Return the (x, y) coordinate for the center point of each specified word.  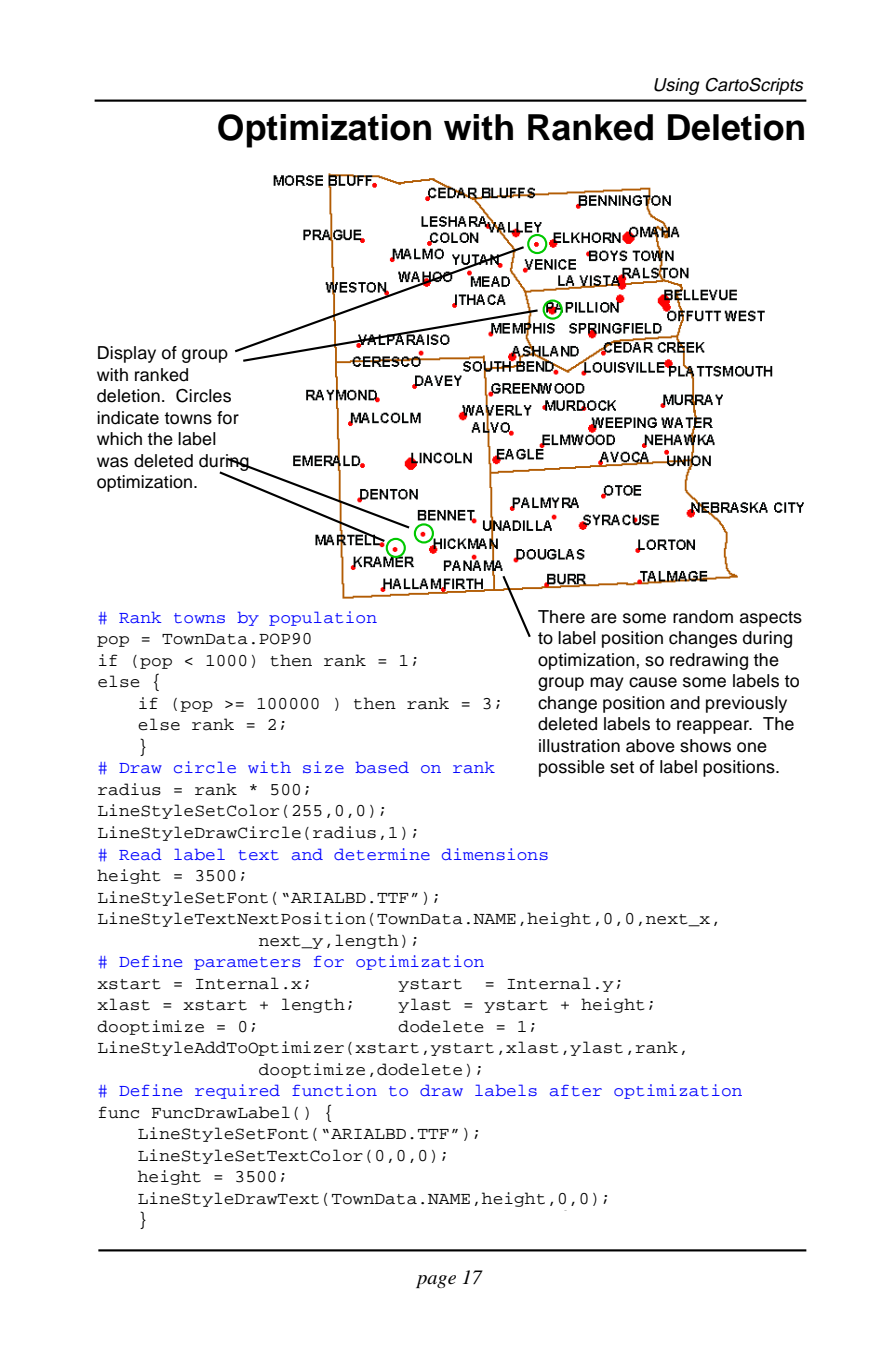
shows (705, 746)
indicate (128, 418)
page (436, 1281)
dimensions (495, 854)
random (703, 617)
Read (140, 854)
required (237, 1091)
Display (127, 354)
